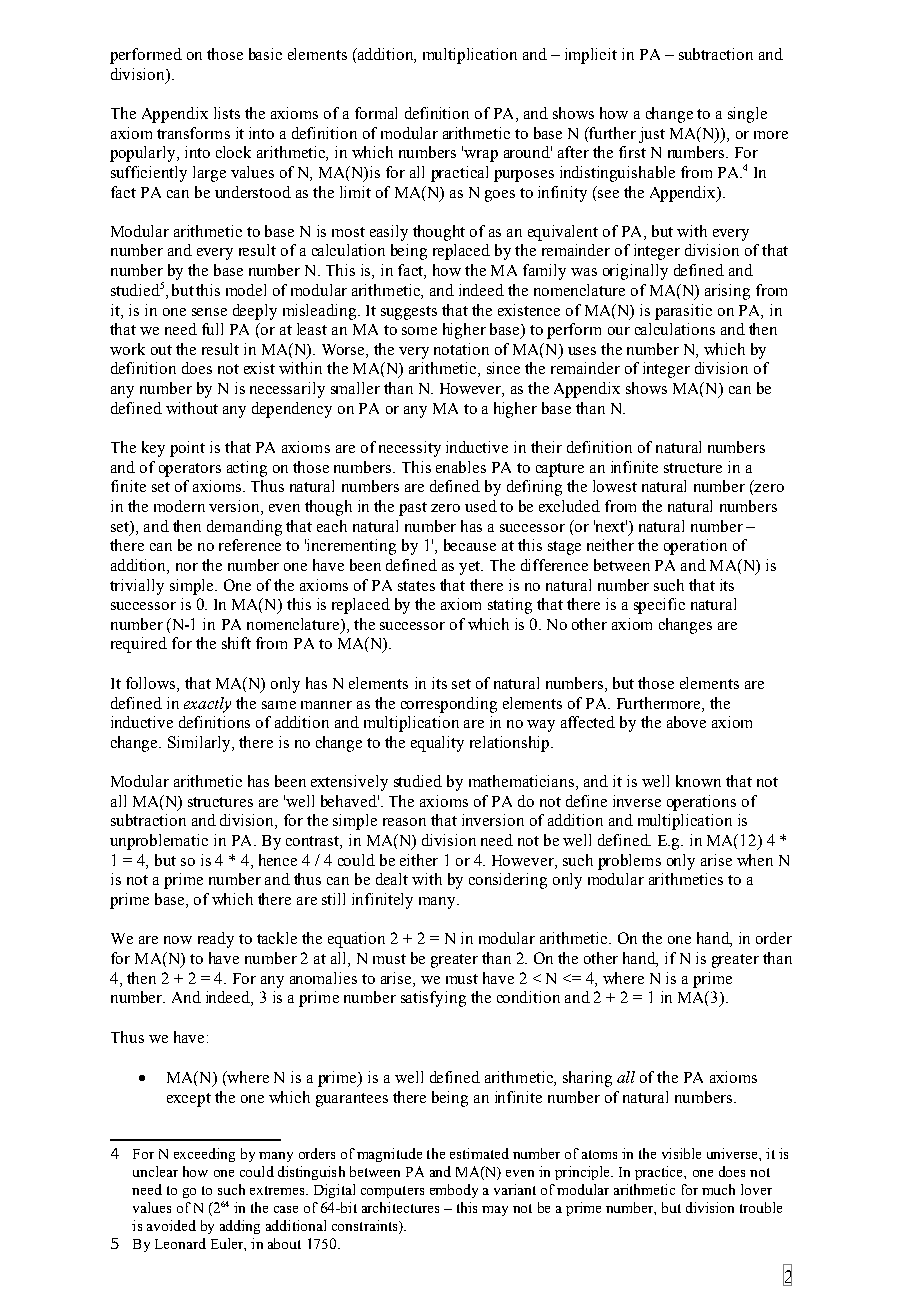 The image size is (924, 1308). What do you see at coordinates (171, 1225) in the screenshot?
I see `avoided` at bounding box center [171, 1225].
